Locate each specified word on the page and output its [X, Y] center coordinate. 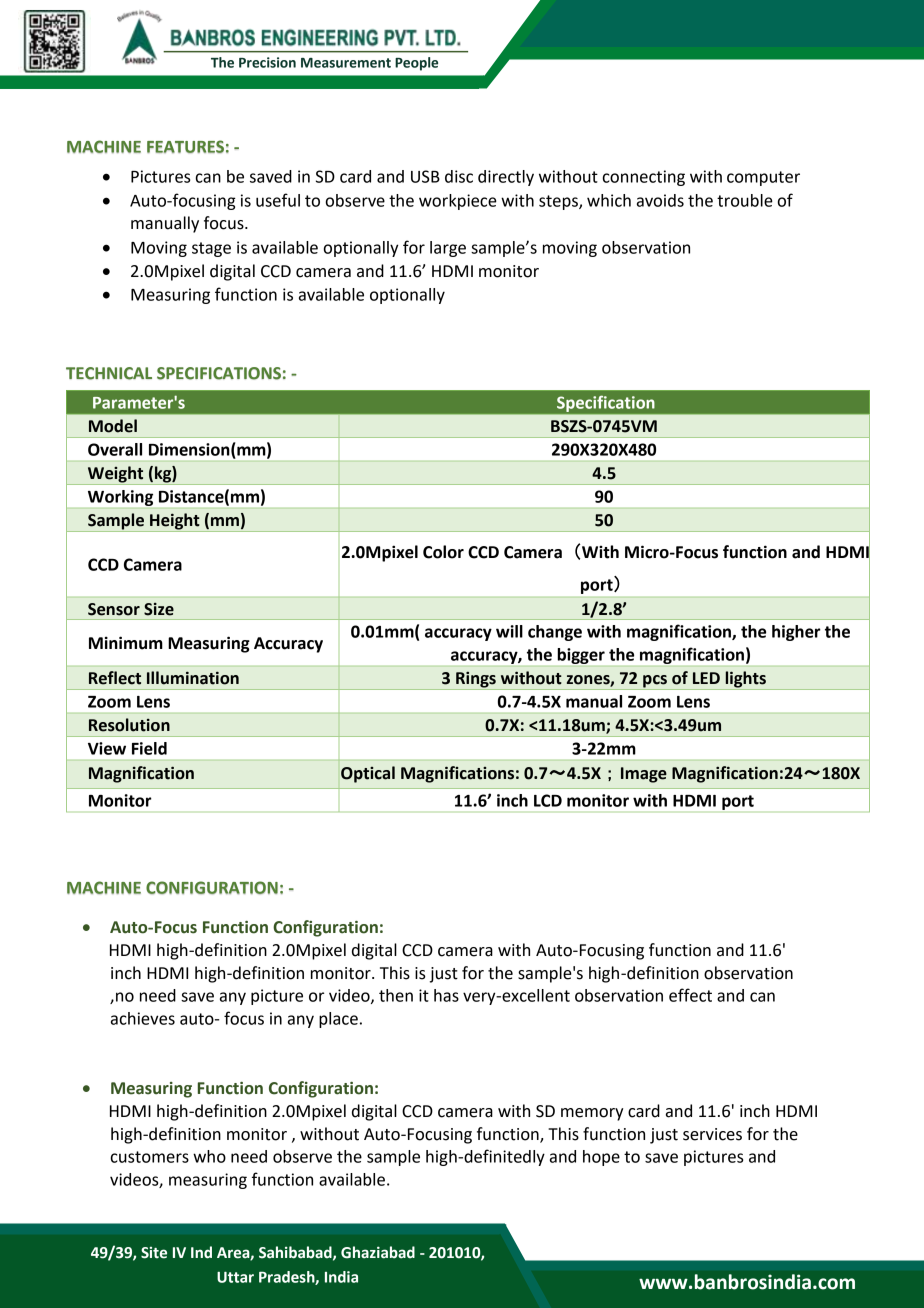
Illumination [193, 678]
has [446, 995]
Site [154, 1253]
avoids [660, 200]
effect [690, 995]
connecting [643, 178]
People [416, 64]
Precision [267, 62]
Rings [476, 680]
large [448, 249]
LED [706, 678]
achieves [143, 1018]
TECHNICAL [109, 373]
